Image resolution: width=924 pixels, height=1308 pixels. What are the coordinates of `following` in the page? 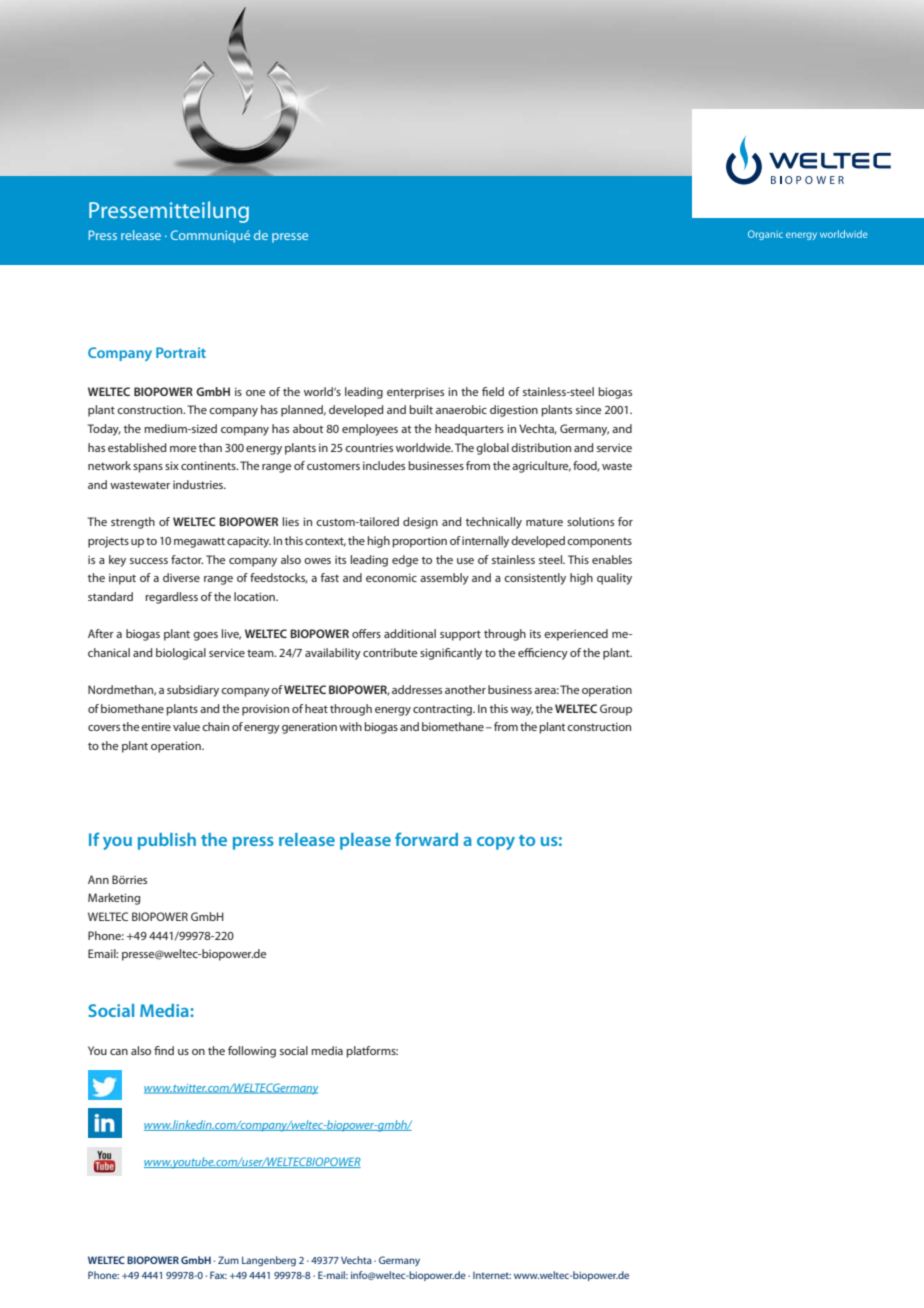 It's located at (252, 1052).
